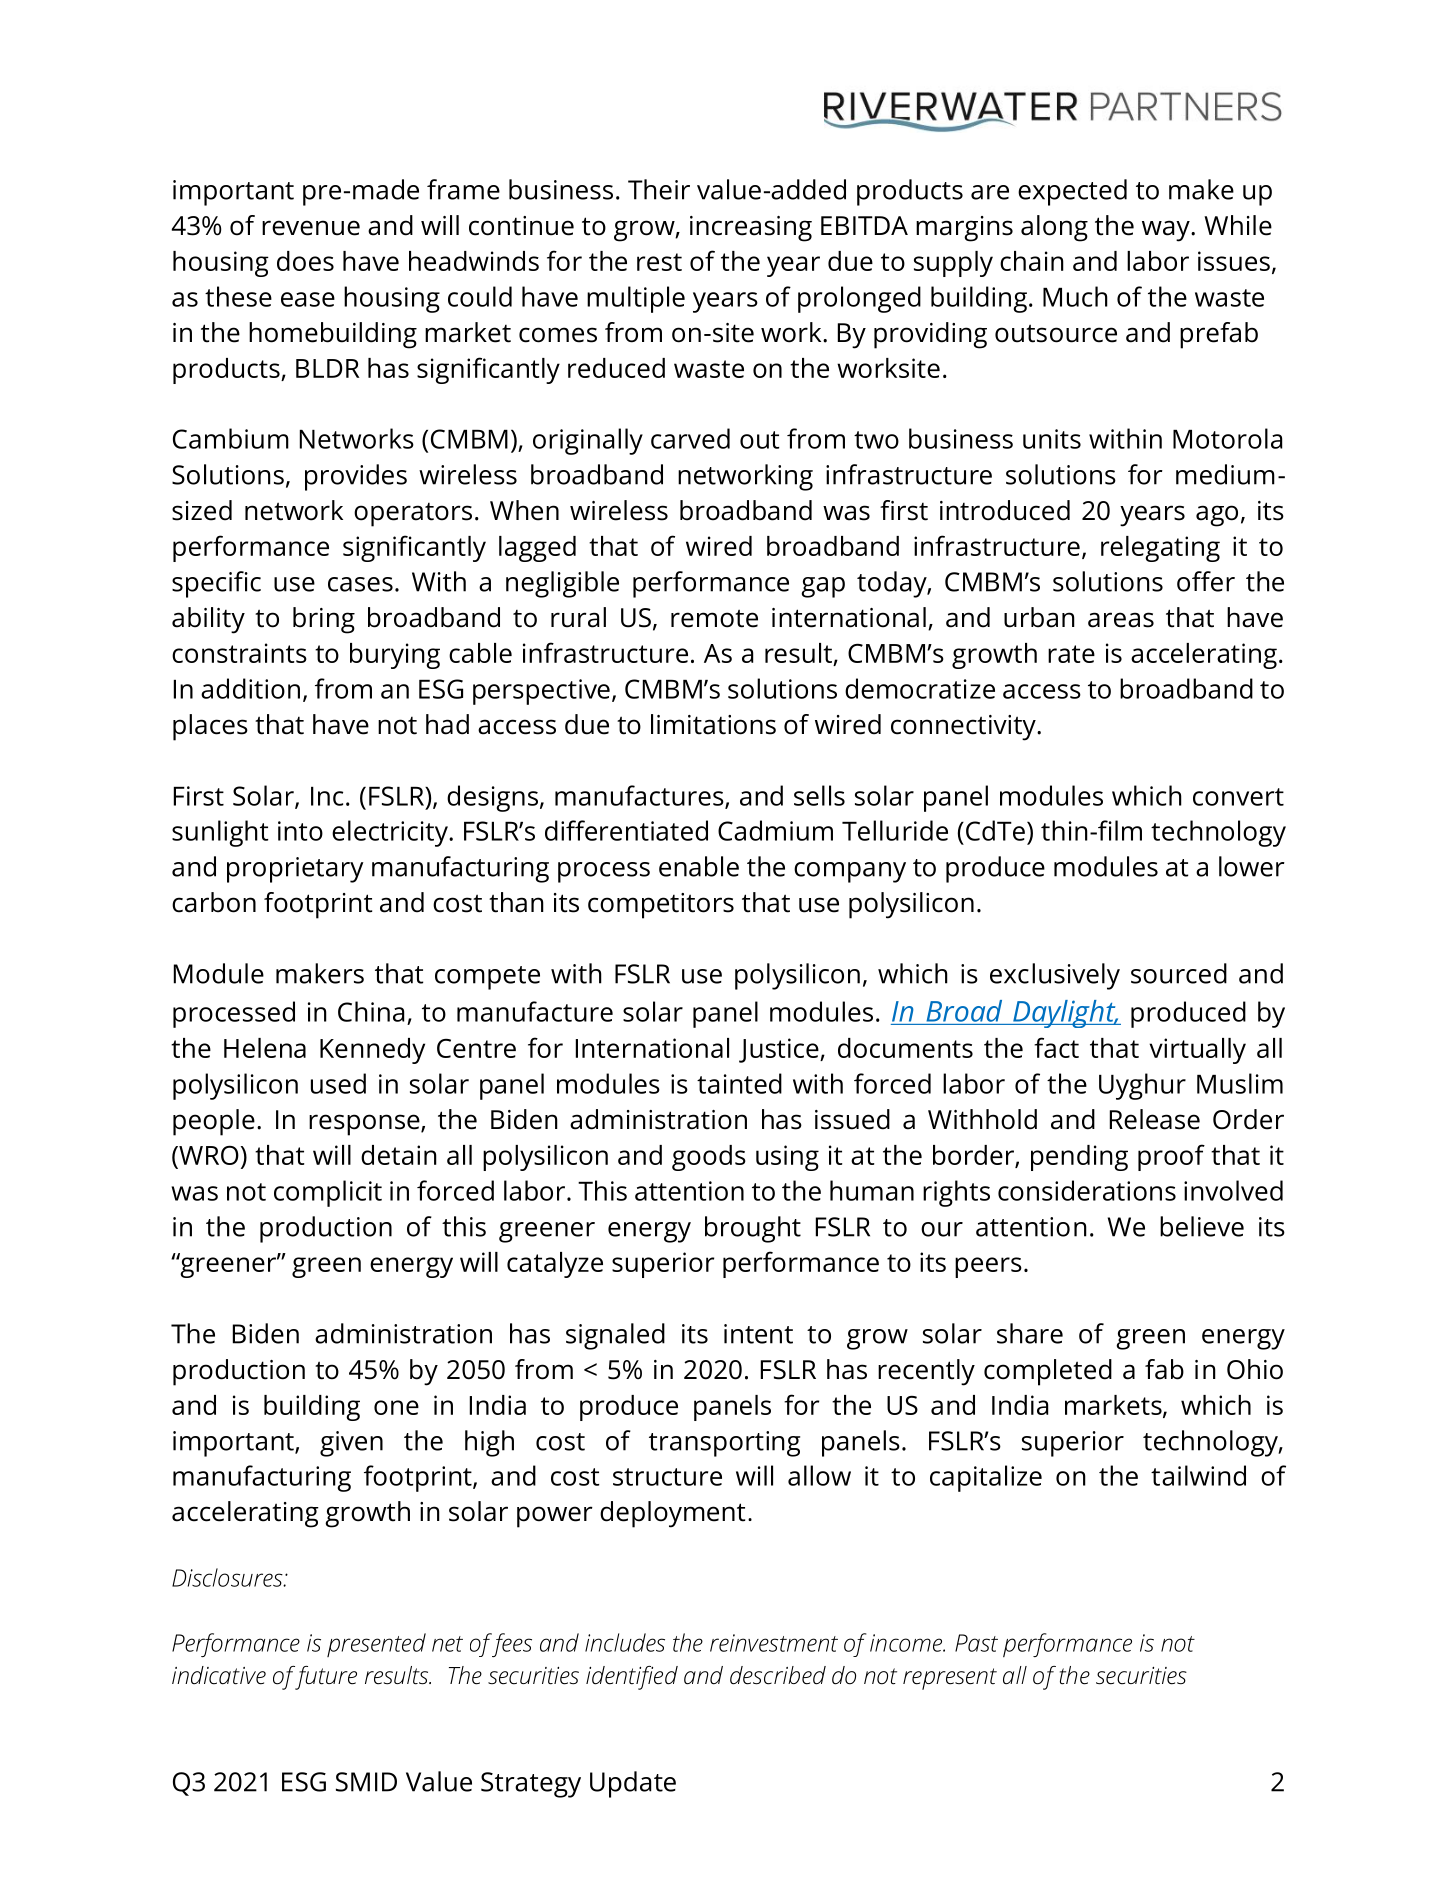 The image size is (1456, 1884). What do you see at coordinates (751, 229) in the page?
I see `increasing` at bounding box center [751, 229].
